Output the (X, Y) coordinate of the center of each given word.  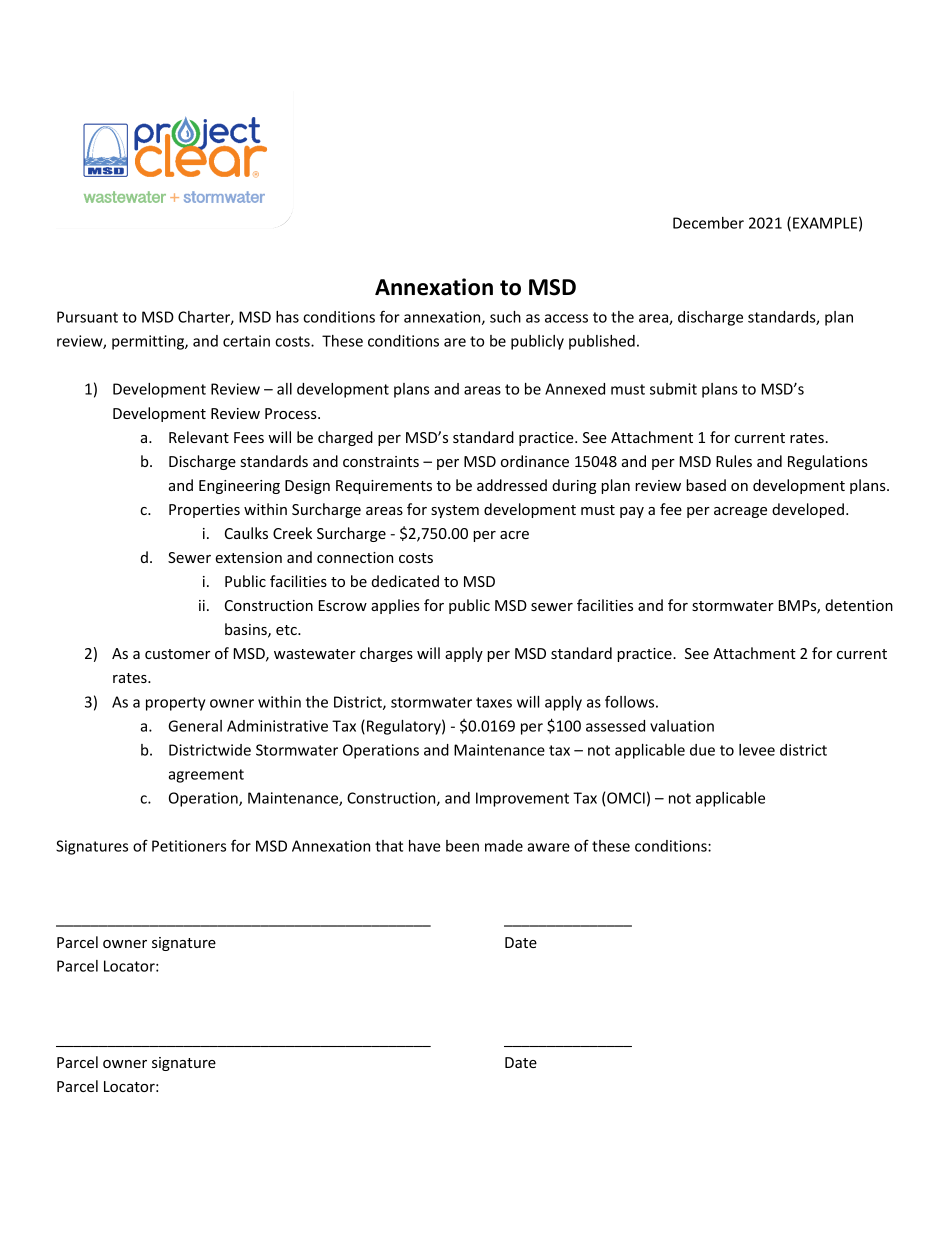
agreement (206, 776)
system (455, 511)
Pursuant (87, 317)
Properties (204, 511)
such (505, 317)
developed (808, 510)
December (708, 223)
